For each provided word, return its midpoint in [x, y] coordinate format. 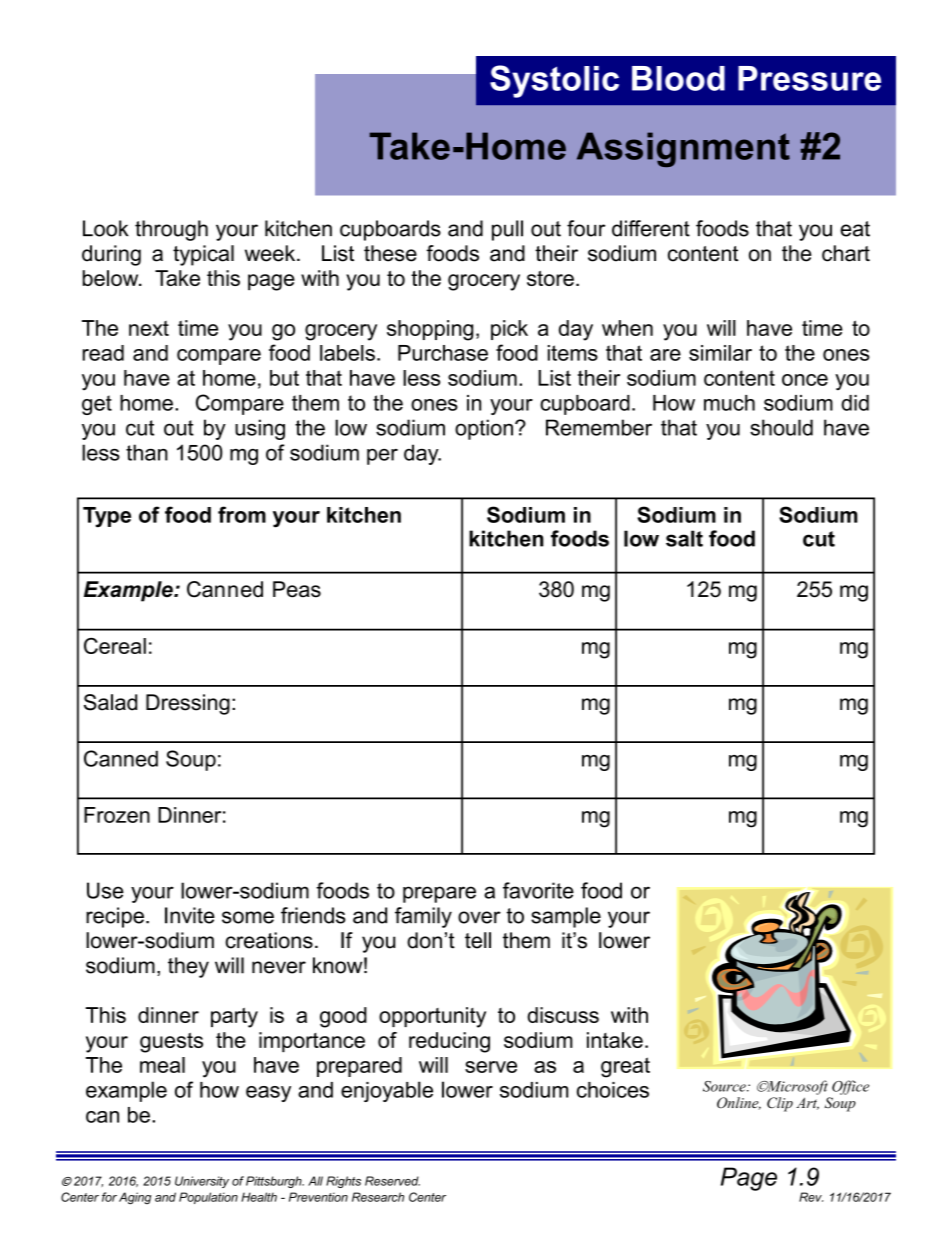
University [202, 1182]
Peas [297, 589]
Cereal [115, 646]
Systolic [554, 81]
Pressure [809, 78]
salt [684, 538]
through [171, 230]
